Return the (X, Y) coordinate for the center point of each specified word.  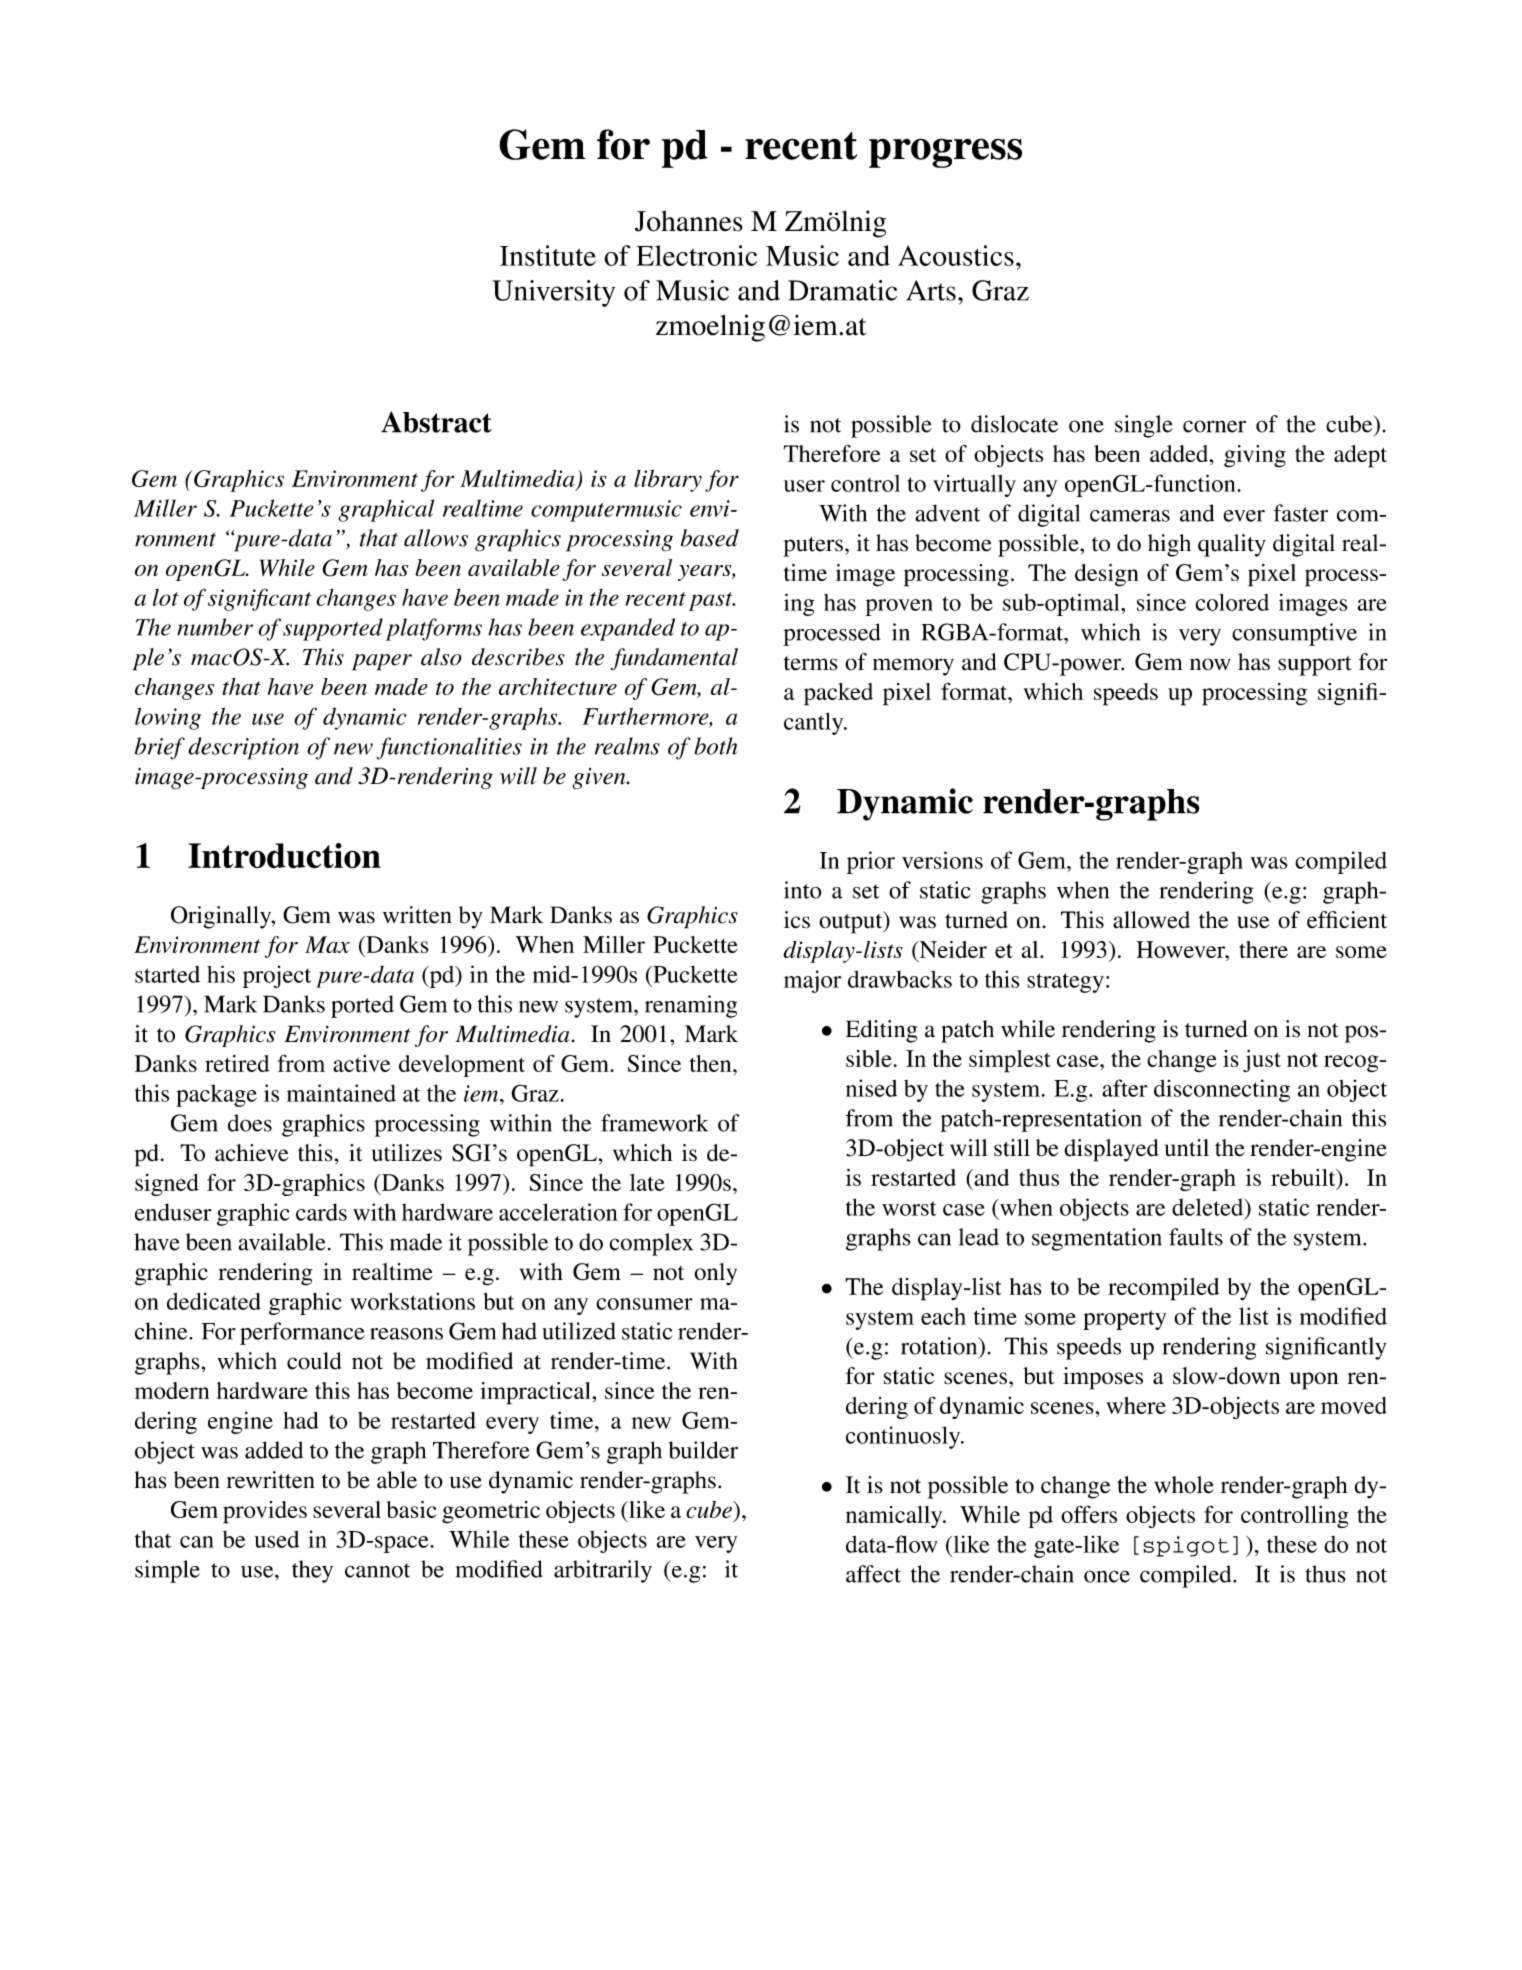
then (712, 1063)
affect (873, 1574)
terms (811, 663)
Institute (548, 255)
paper (382, 662)
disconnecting (1222, 1090)
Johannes (689, 221)
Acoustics (956, 255)
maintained (341, 1093)
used (276, 1539)
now (1210, 664)
